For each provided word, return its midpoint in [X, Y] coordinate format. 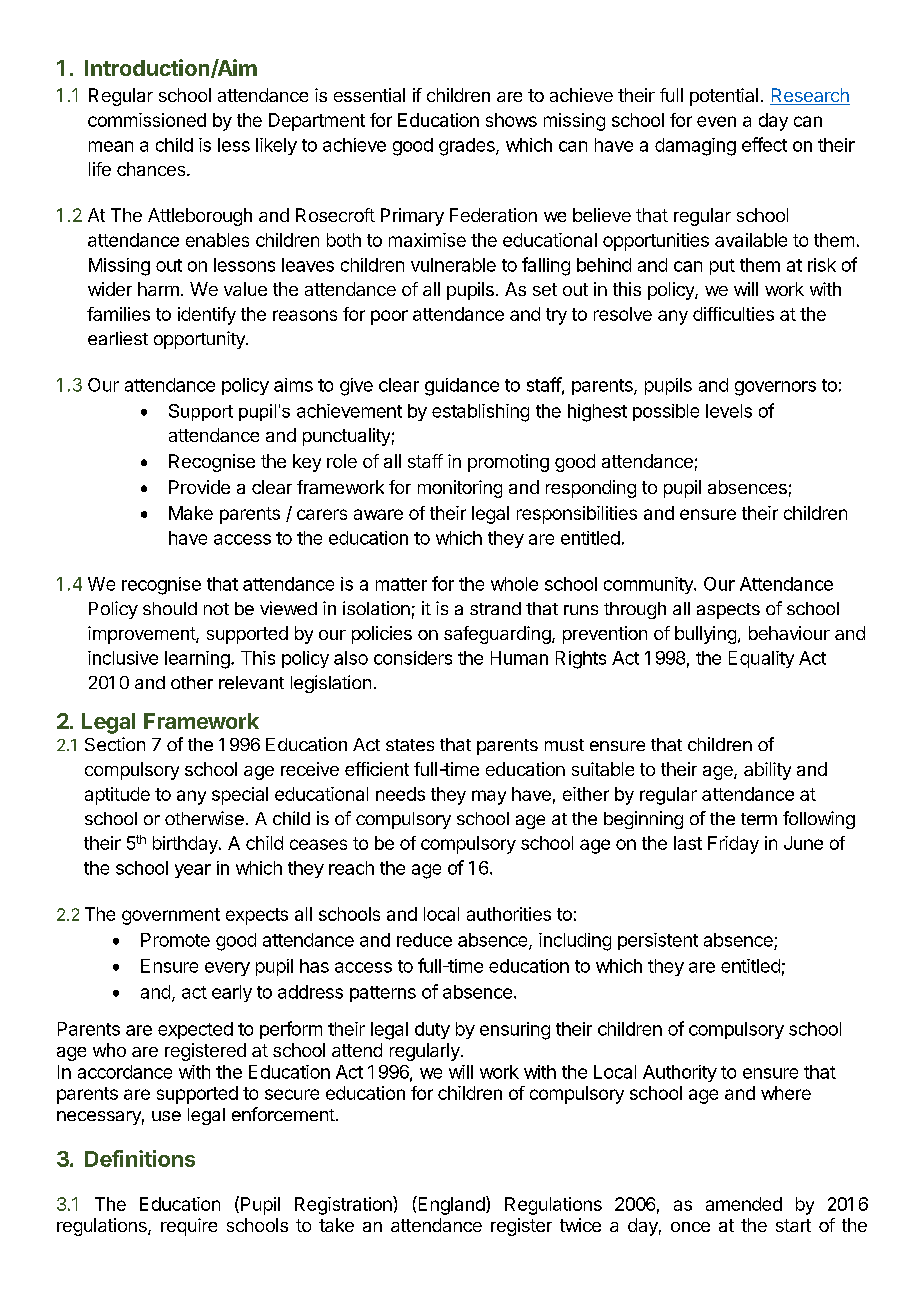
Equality [761, 659]
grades [468, 147]
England [451, 1205]
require [189, 1227]
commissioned [147, 120]
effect [764, 144]
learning [198, 660]
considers [413, 658]
